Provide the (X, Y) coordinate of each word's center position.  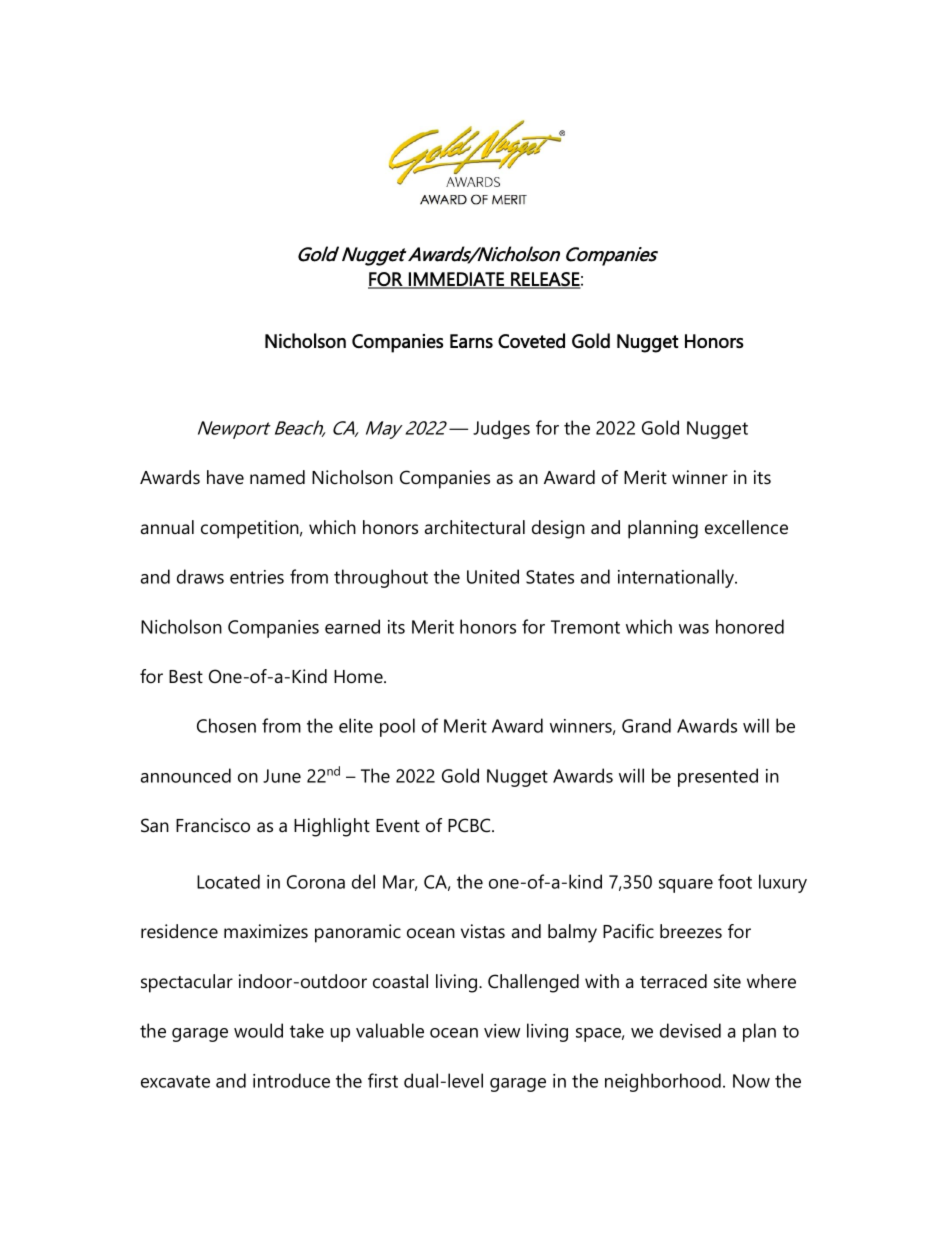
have (225, 477)
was (694, 629)
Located (228, 881)
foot (735, 881)
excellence (746, 527)
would (258, 1030)
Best (186, 677)
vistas (483, 931)
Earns (471, 341)
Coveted (531, 340)
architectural (475, 527)
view (502, 1031)
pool (397, 727)
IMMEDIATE (456, 280)
